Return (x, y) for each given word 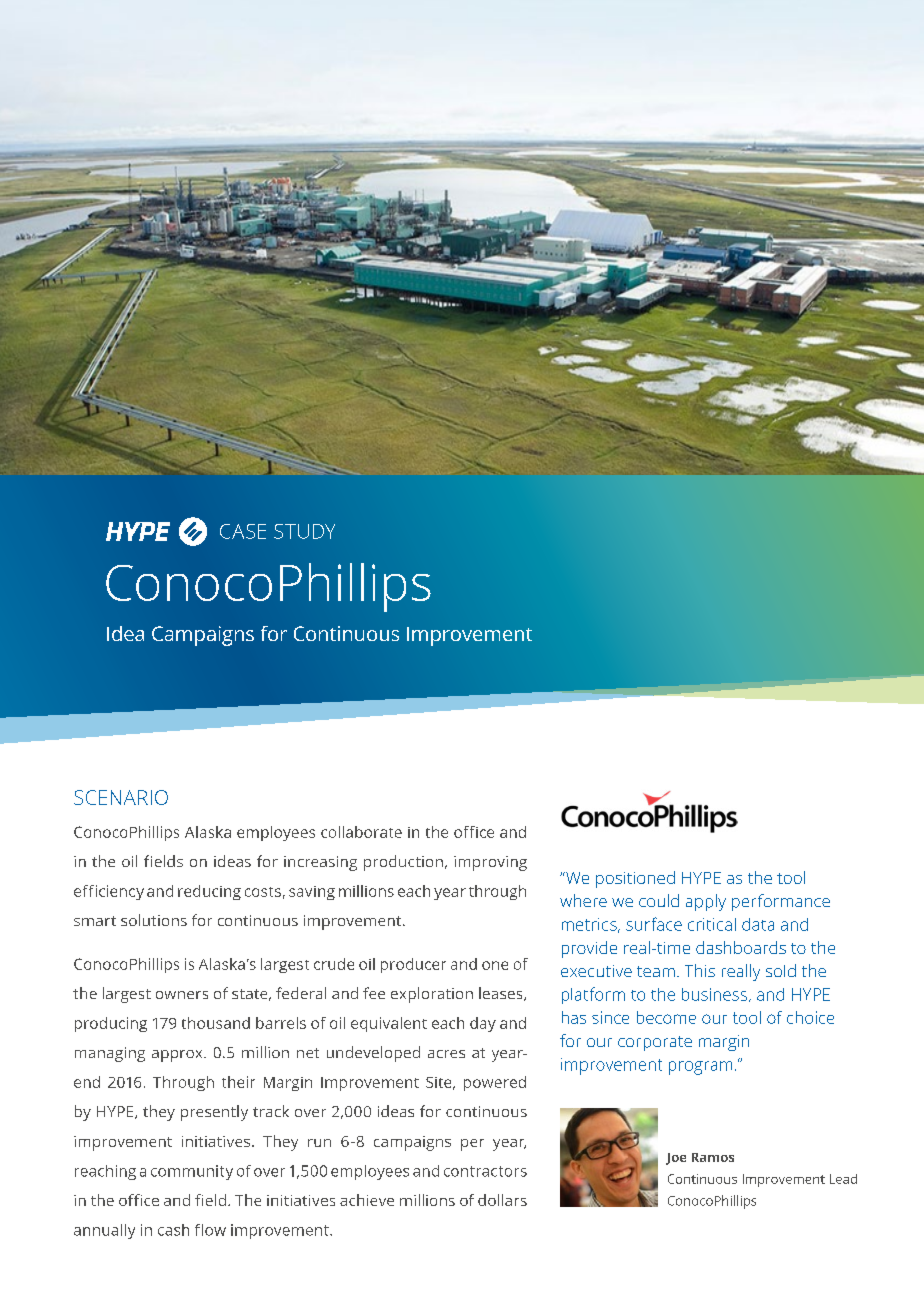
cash (173, 1230)
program (700, 1068)
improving (490, 863)
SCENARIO (121, 797)
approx (178, 1056)
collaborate (361, 832)
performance (781, 902)
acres (446, 1054)
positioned (635, 879)
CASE (243, 531)
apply (706, 902)
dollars (502, 1200)
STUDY (304, 531)
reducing (209, 892)
